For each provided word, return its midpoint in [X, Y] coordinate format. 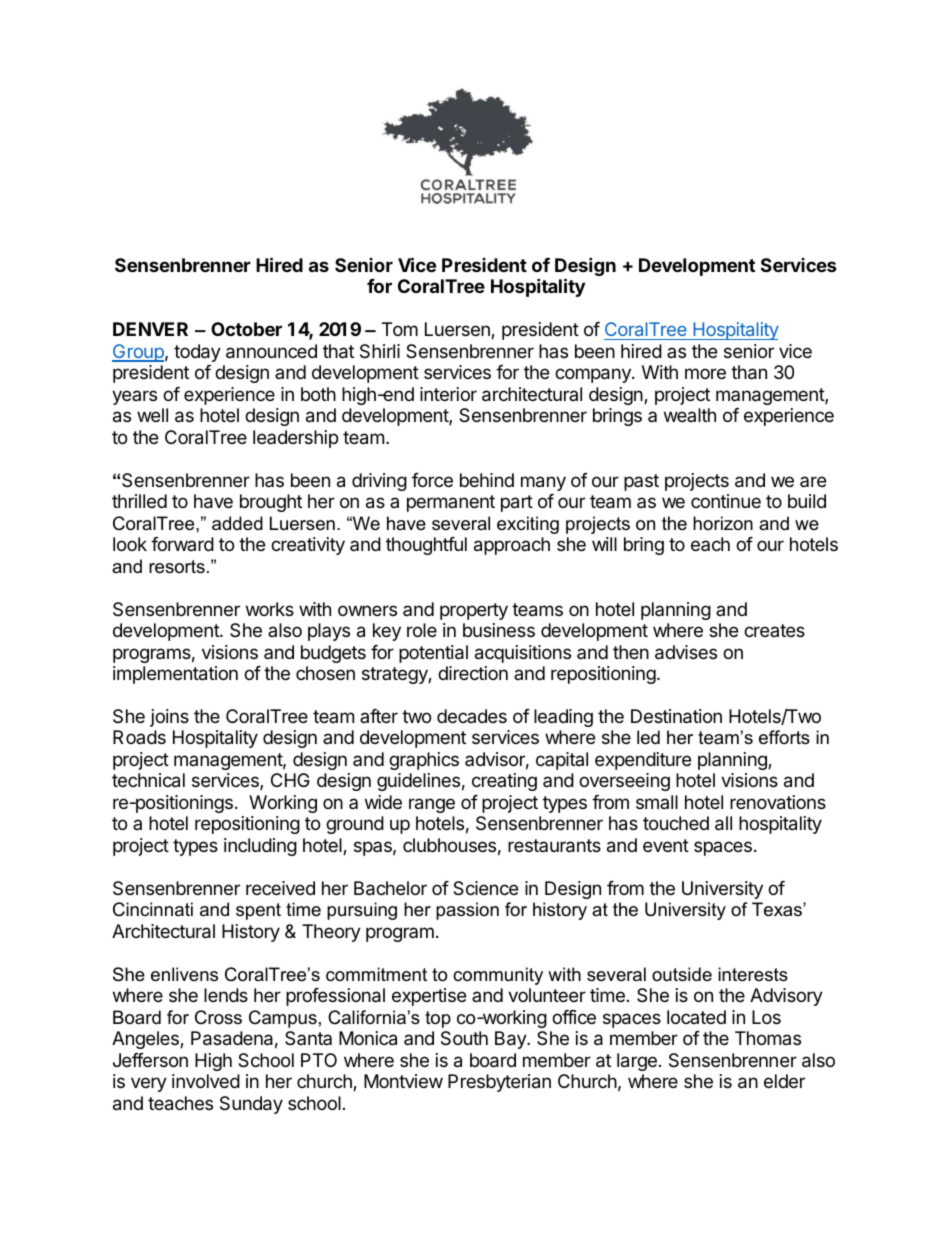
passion [467, 911]
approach [512, 546]
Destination [676, 716]
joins [169, 718]
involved [206, 1081]
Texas [778, 909]
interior [448, 394]
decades [472, 716]
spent [258, 911]
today [197, 353]
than [749, 372]
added [237, 523]
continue [726, 501]
